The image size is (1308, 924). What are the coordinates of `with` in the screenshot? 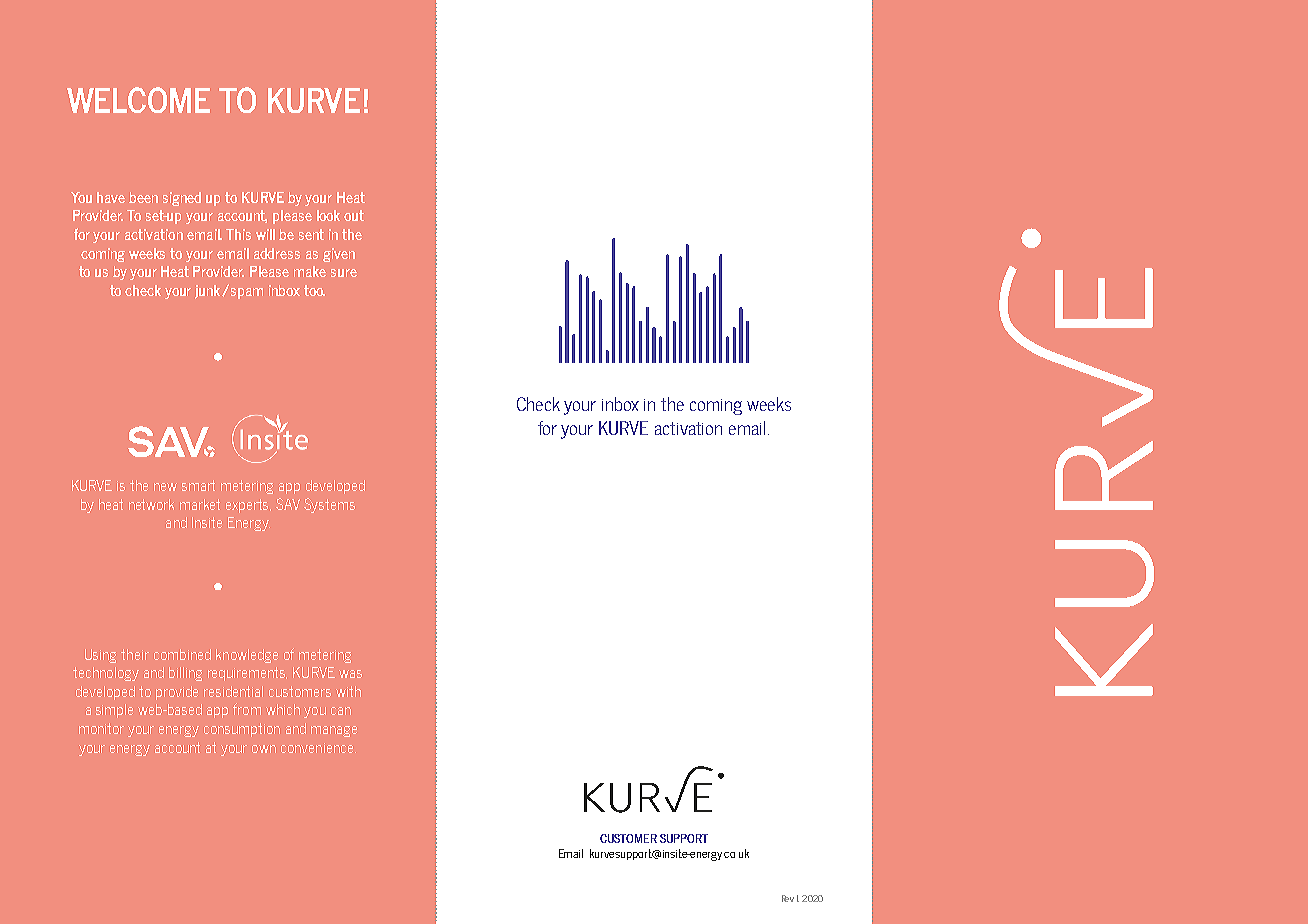 It's located at (348, 691).
